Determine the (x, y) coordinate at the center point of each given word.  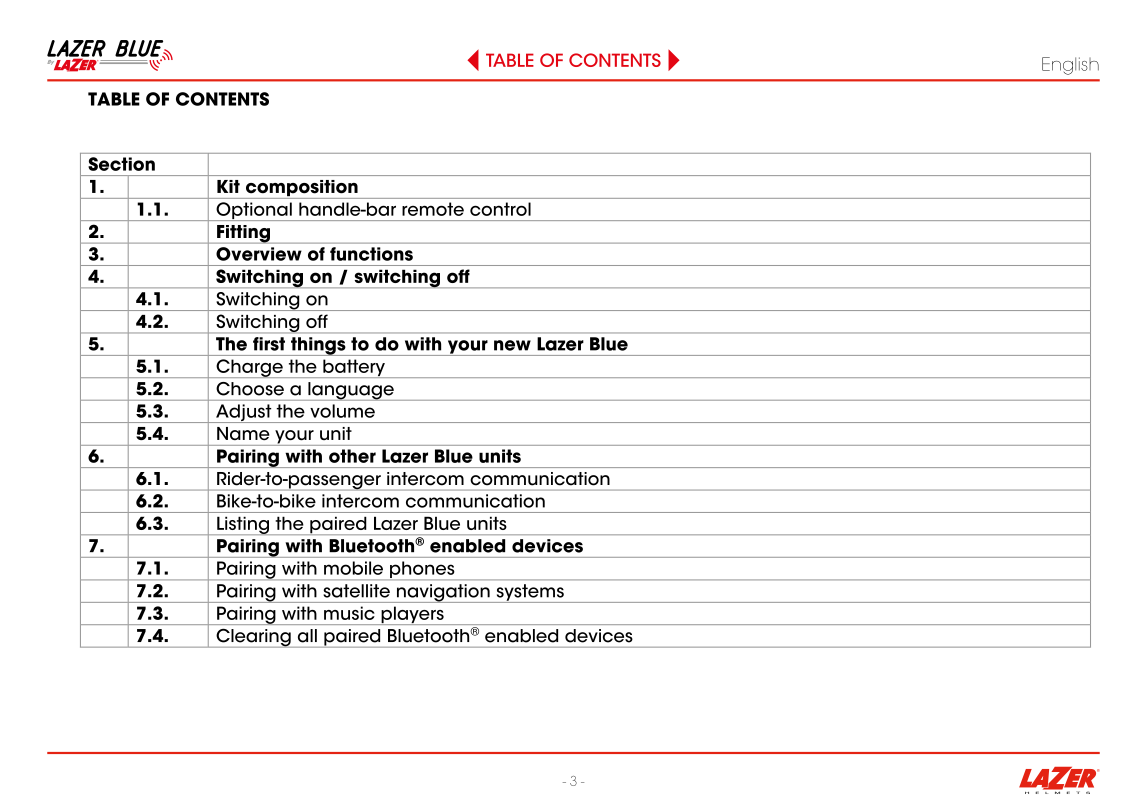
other (352, 456)
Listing (243, 525)
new (512, 345)
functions (371, 254)
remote (433, 209)
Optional (254, 211)
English (1070, 66)
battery (354, 368)
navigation (443, 593)
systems (530, 593)
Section (121, 164)
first (269, 344)
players (412, 615)
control (500, 209)
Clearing (253, 638)
